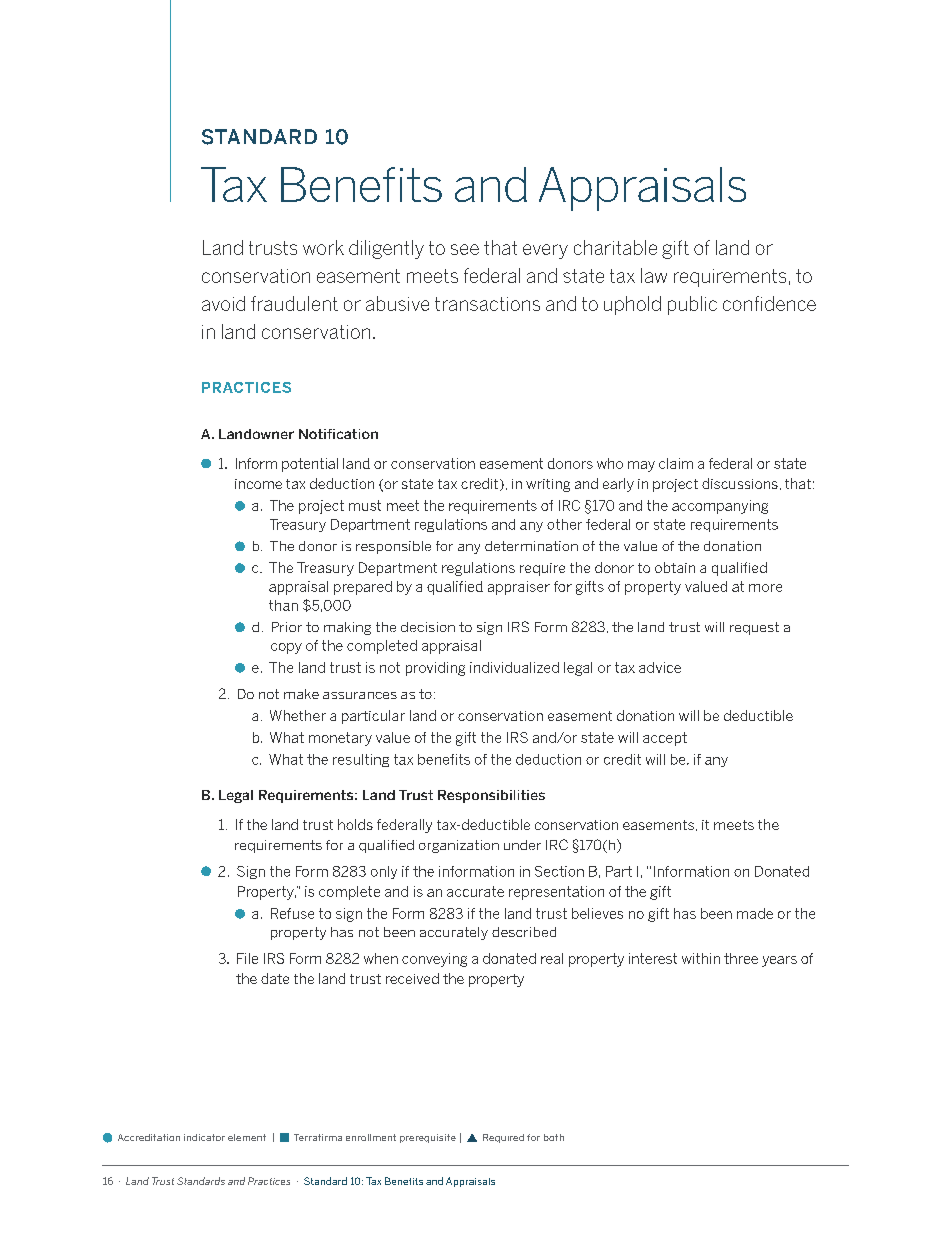 This image has width=952, height=1233. I want to click on fraudulent, so click(294, 303).
